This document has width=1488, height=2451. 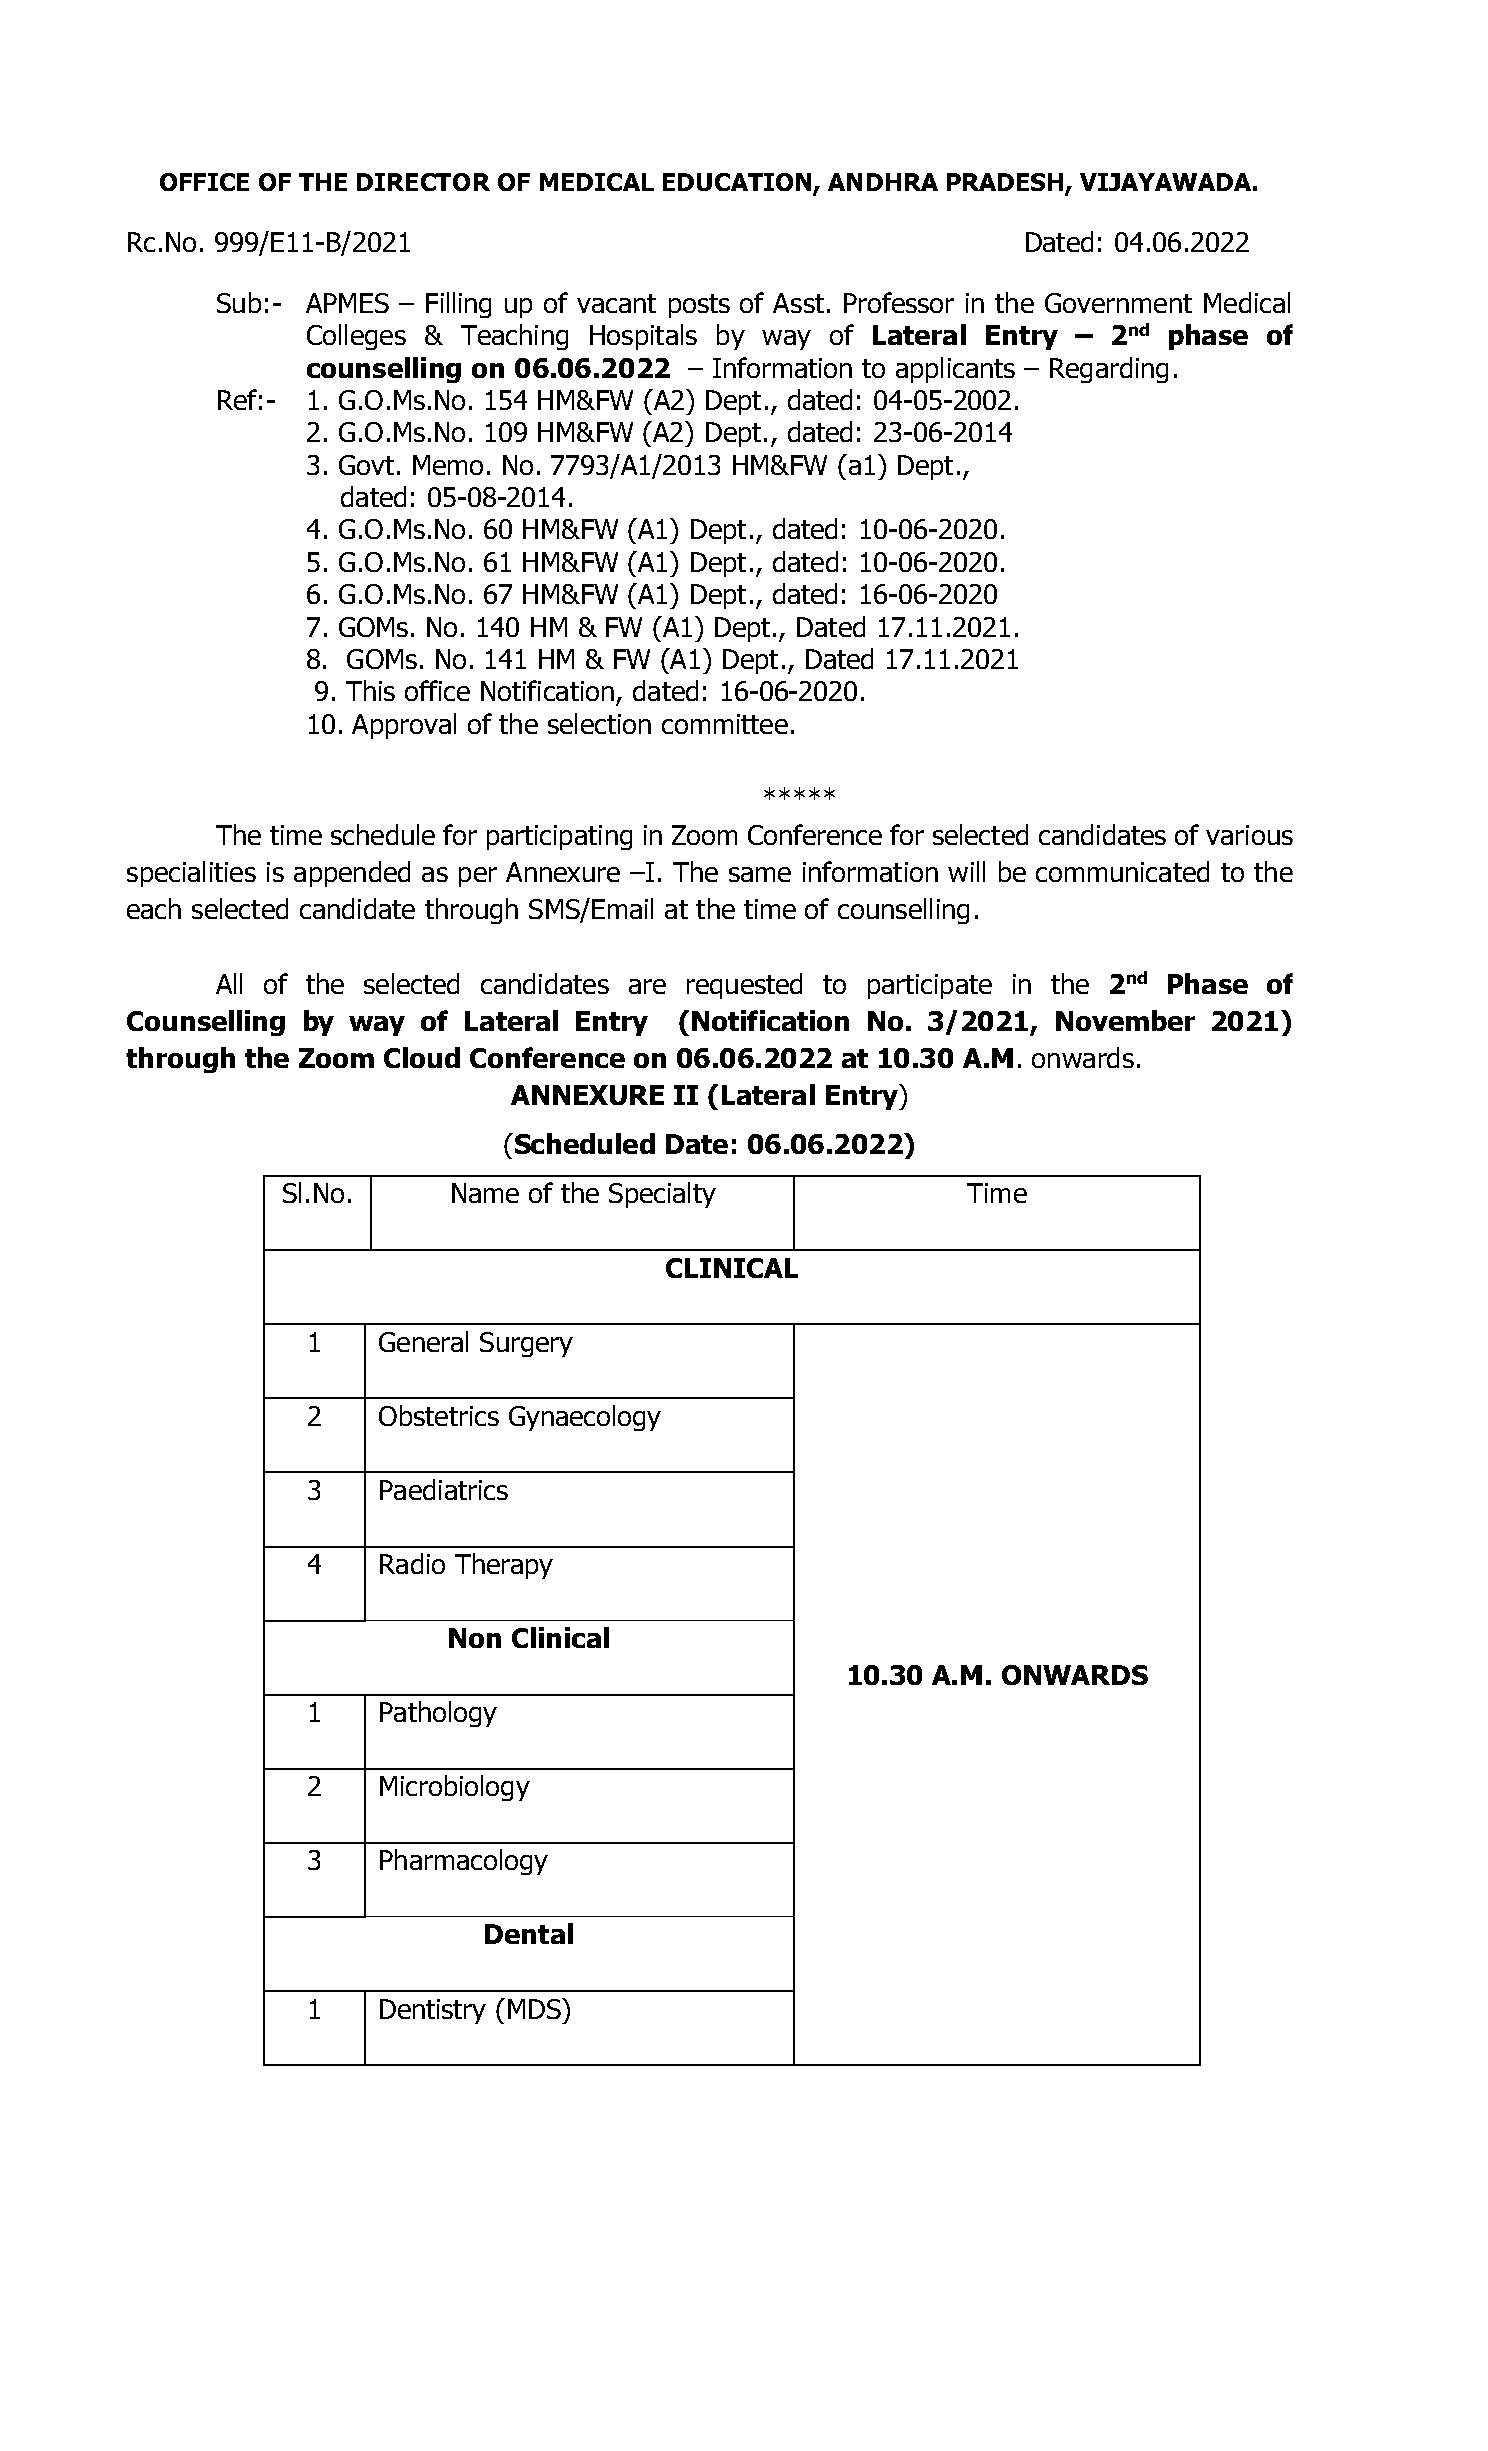 What do you see at coordinates (1118, 303) in the document?
I see `Government` at bounding box center [1118, 303].
